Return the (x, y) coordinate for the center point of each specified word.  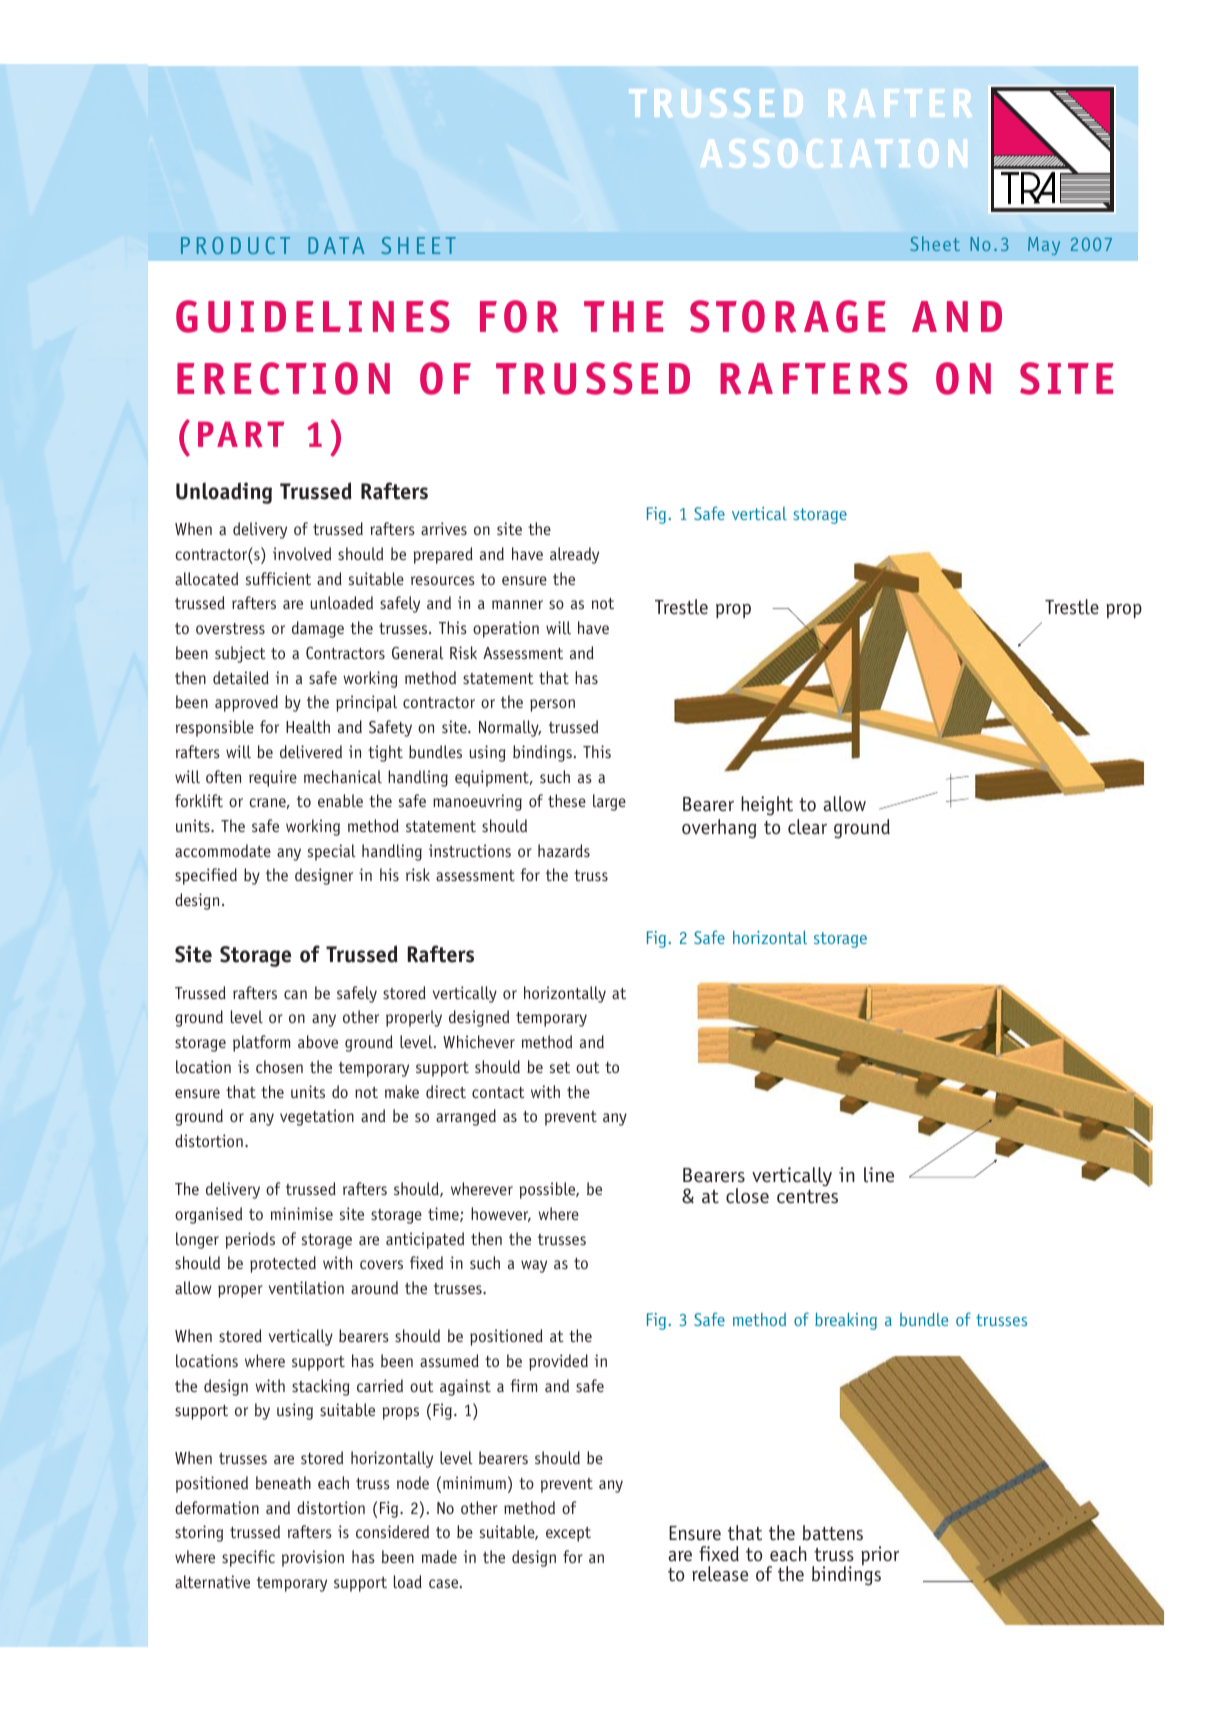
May (1044, 246)
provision (313, 1558)
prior (880, 1556)
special (332, 852)
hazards (564, 850)
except (568, 1534)
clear (807, 827)
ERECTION (283, 378)
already (574, 555)
